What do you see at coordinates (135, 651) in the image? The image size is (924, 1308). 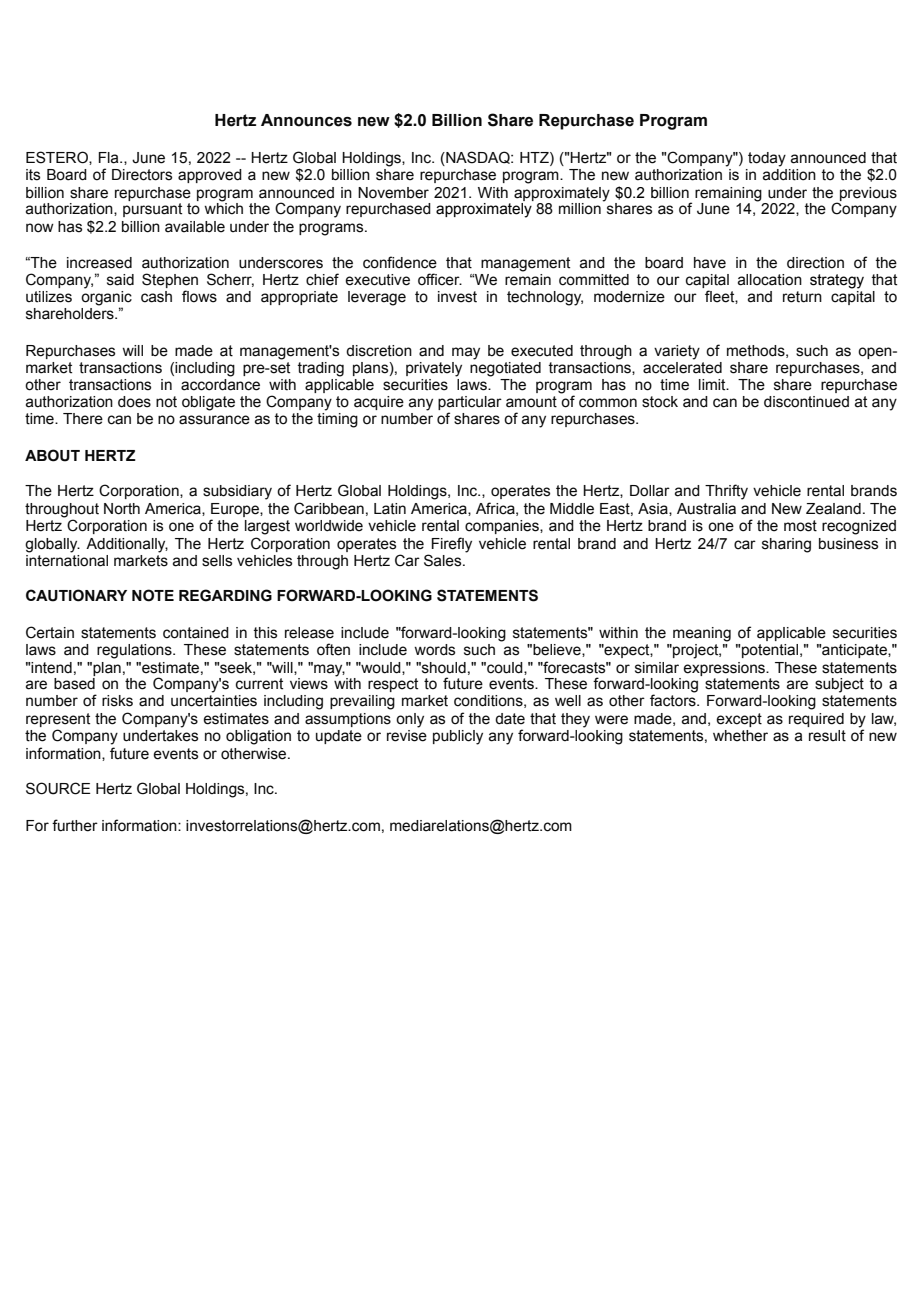 I see `regulations` at bounding box center [135, 651].
